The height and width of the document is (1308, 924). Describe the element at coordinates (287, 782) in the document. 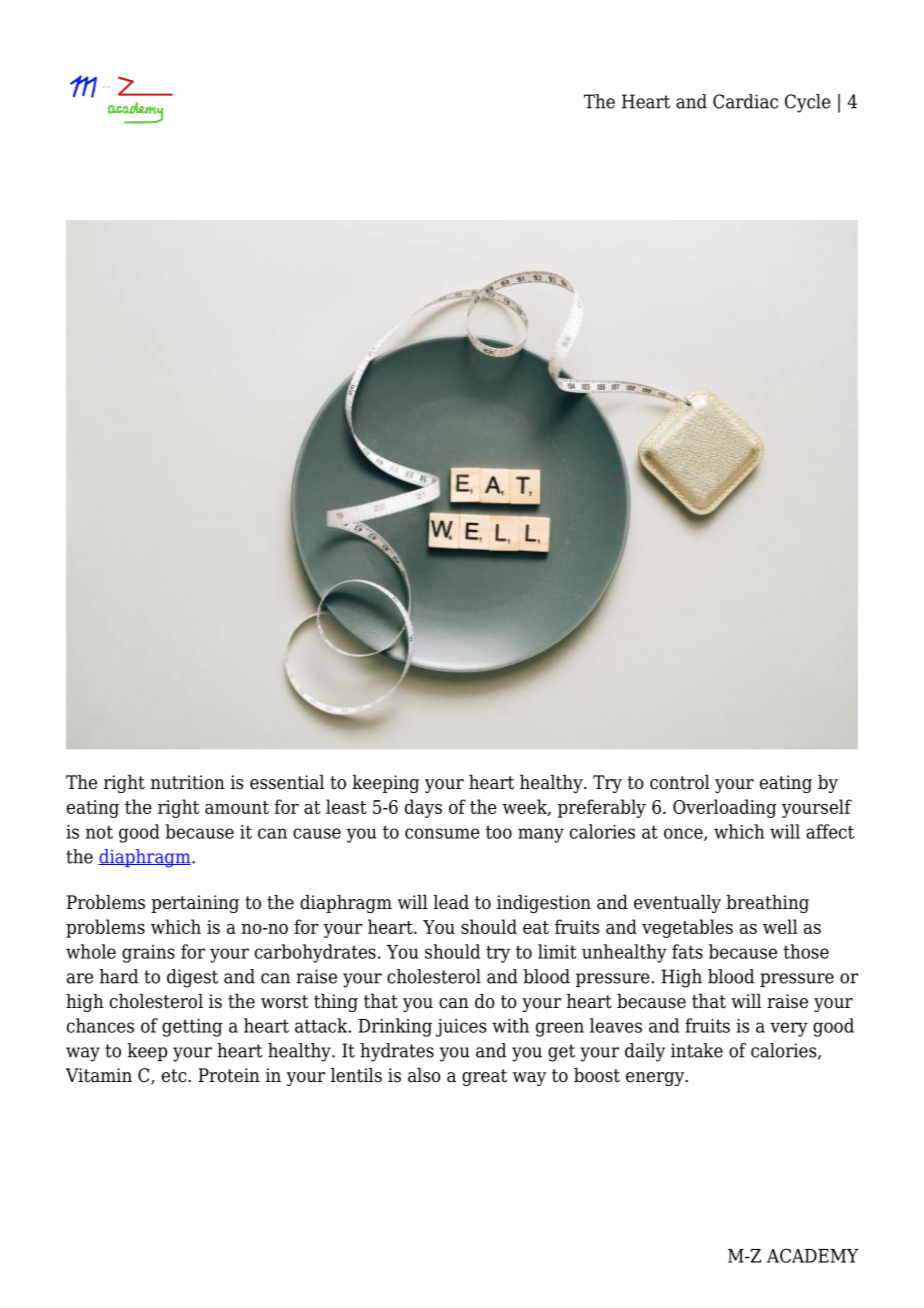

I see `essential` at that location.
